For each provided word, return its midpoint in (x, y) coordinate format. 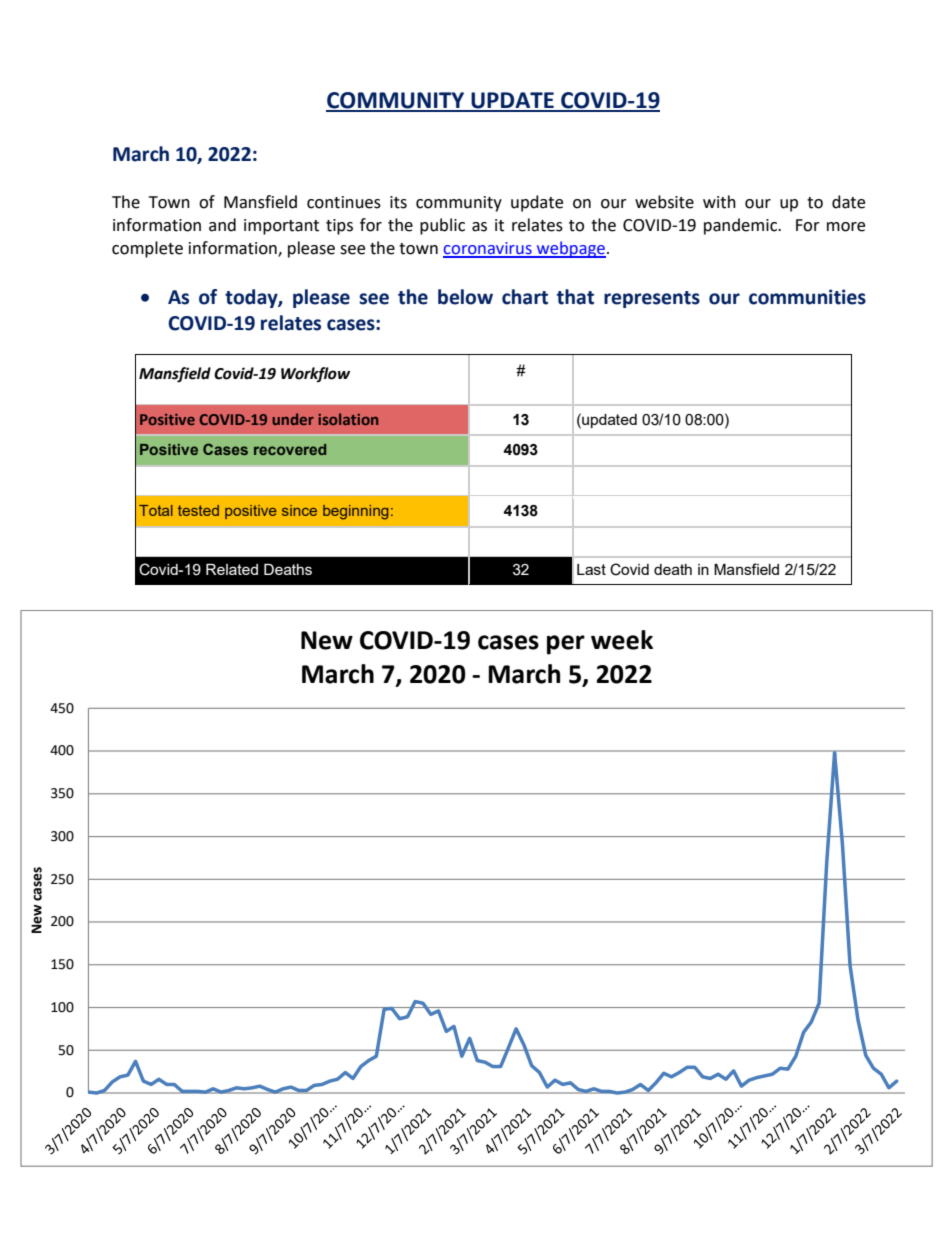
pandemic (742, 226)
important (281, 227)
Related (232, 569)
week (622, 640)
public (442, 226)
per (566, 645)
